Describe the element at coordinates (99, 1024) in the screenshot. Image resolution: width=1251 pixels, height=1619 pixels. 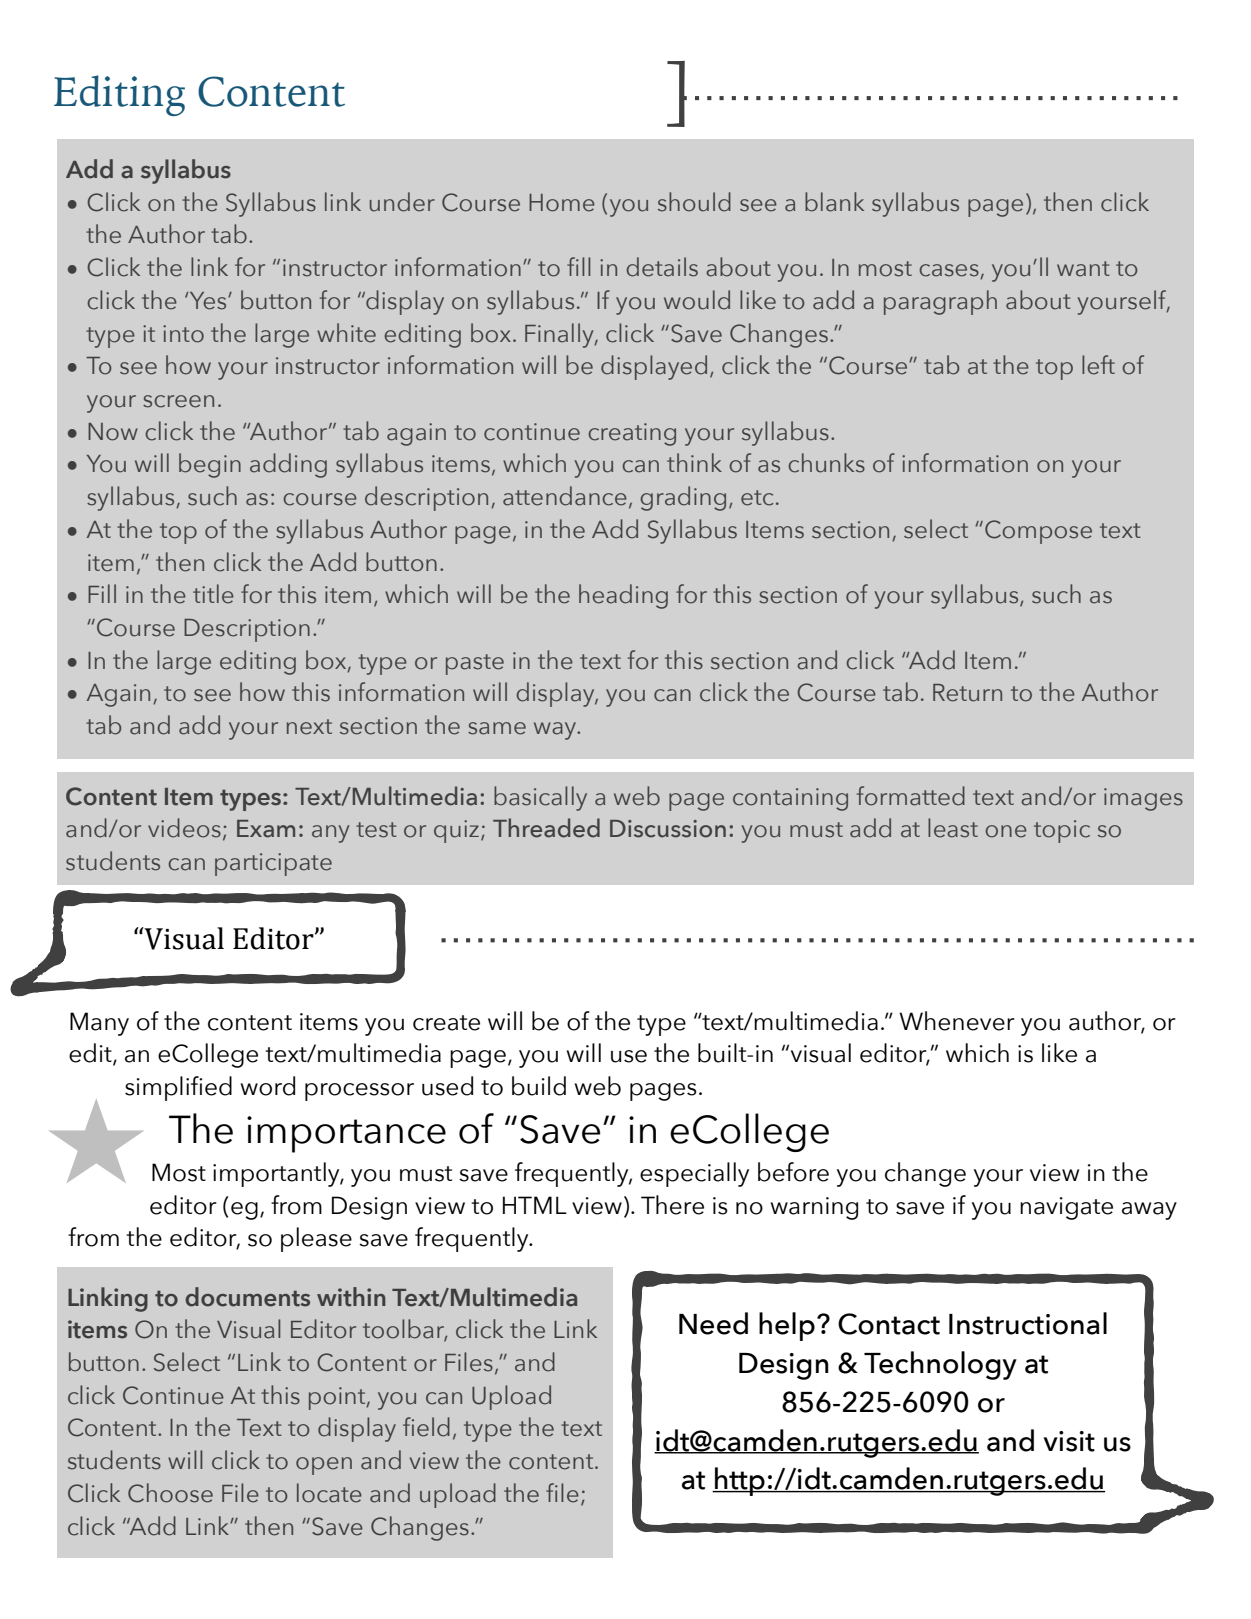
I see `Many` at that location.
